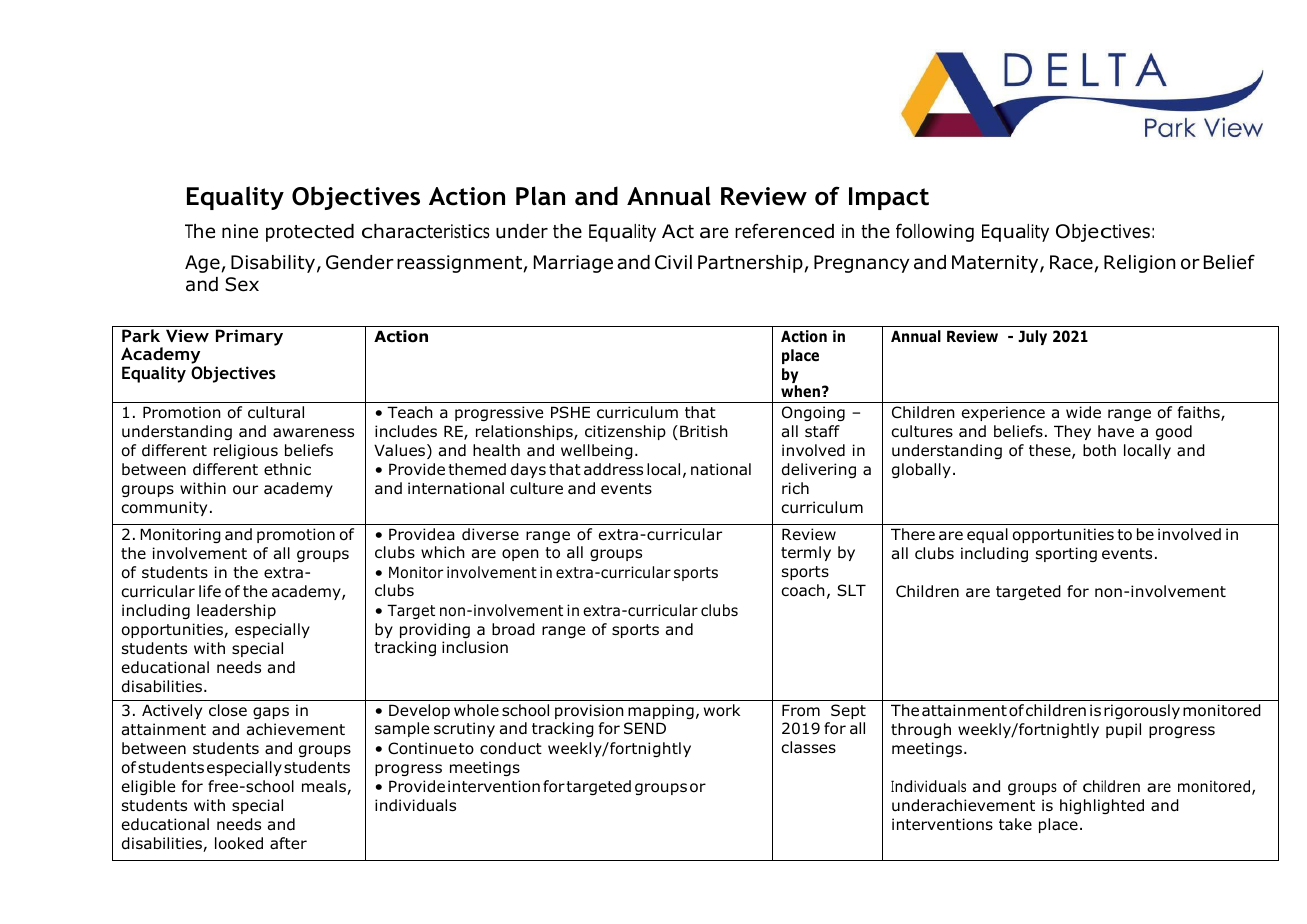 Image resolution: width=1307 pixels, height=924 pixels. Describe the element at coordinates (245, 490) in the screenshot. I see `our` at that location.
